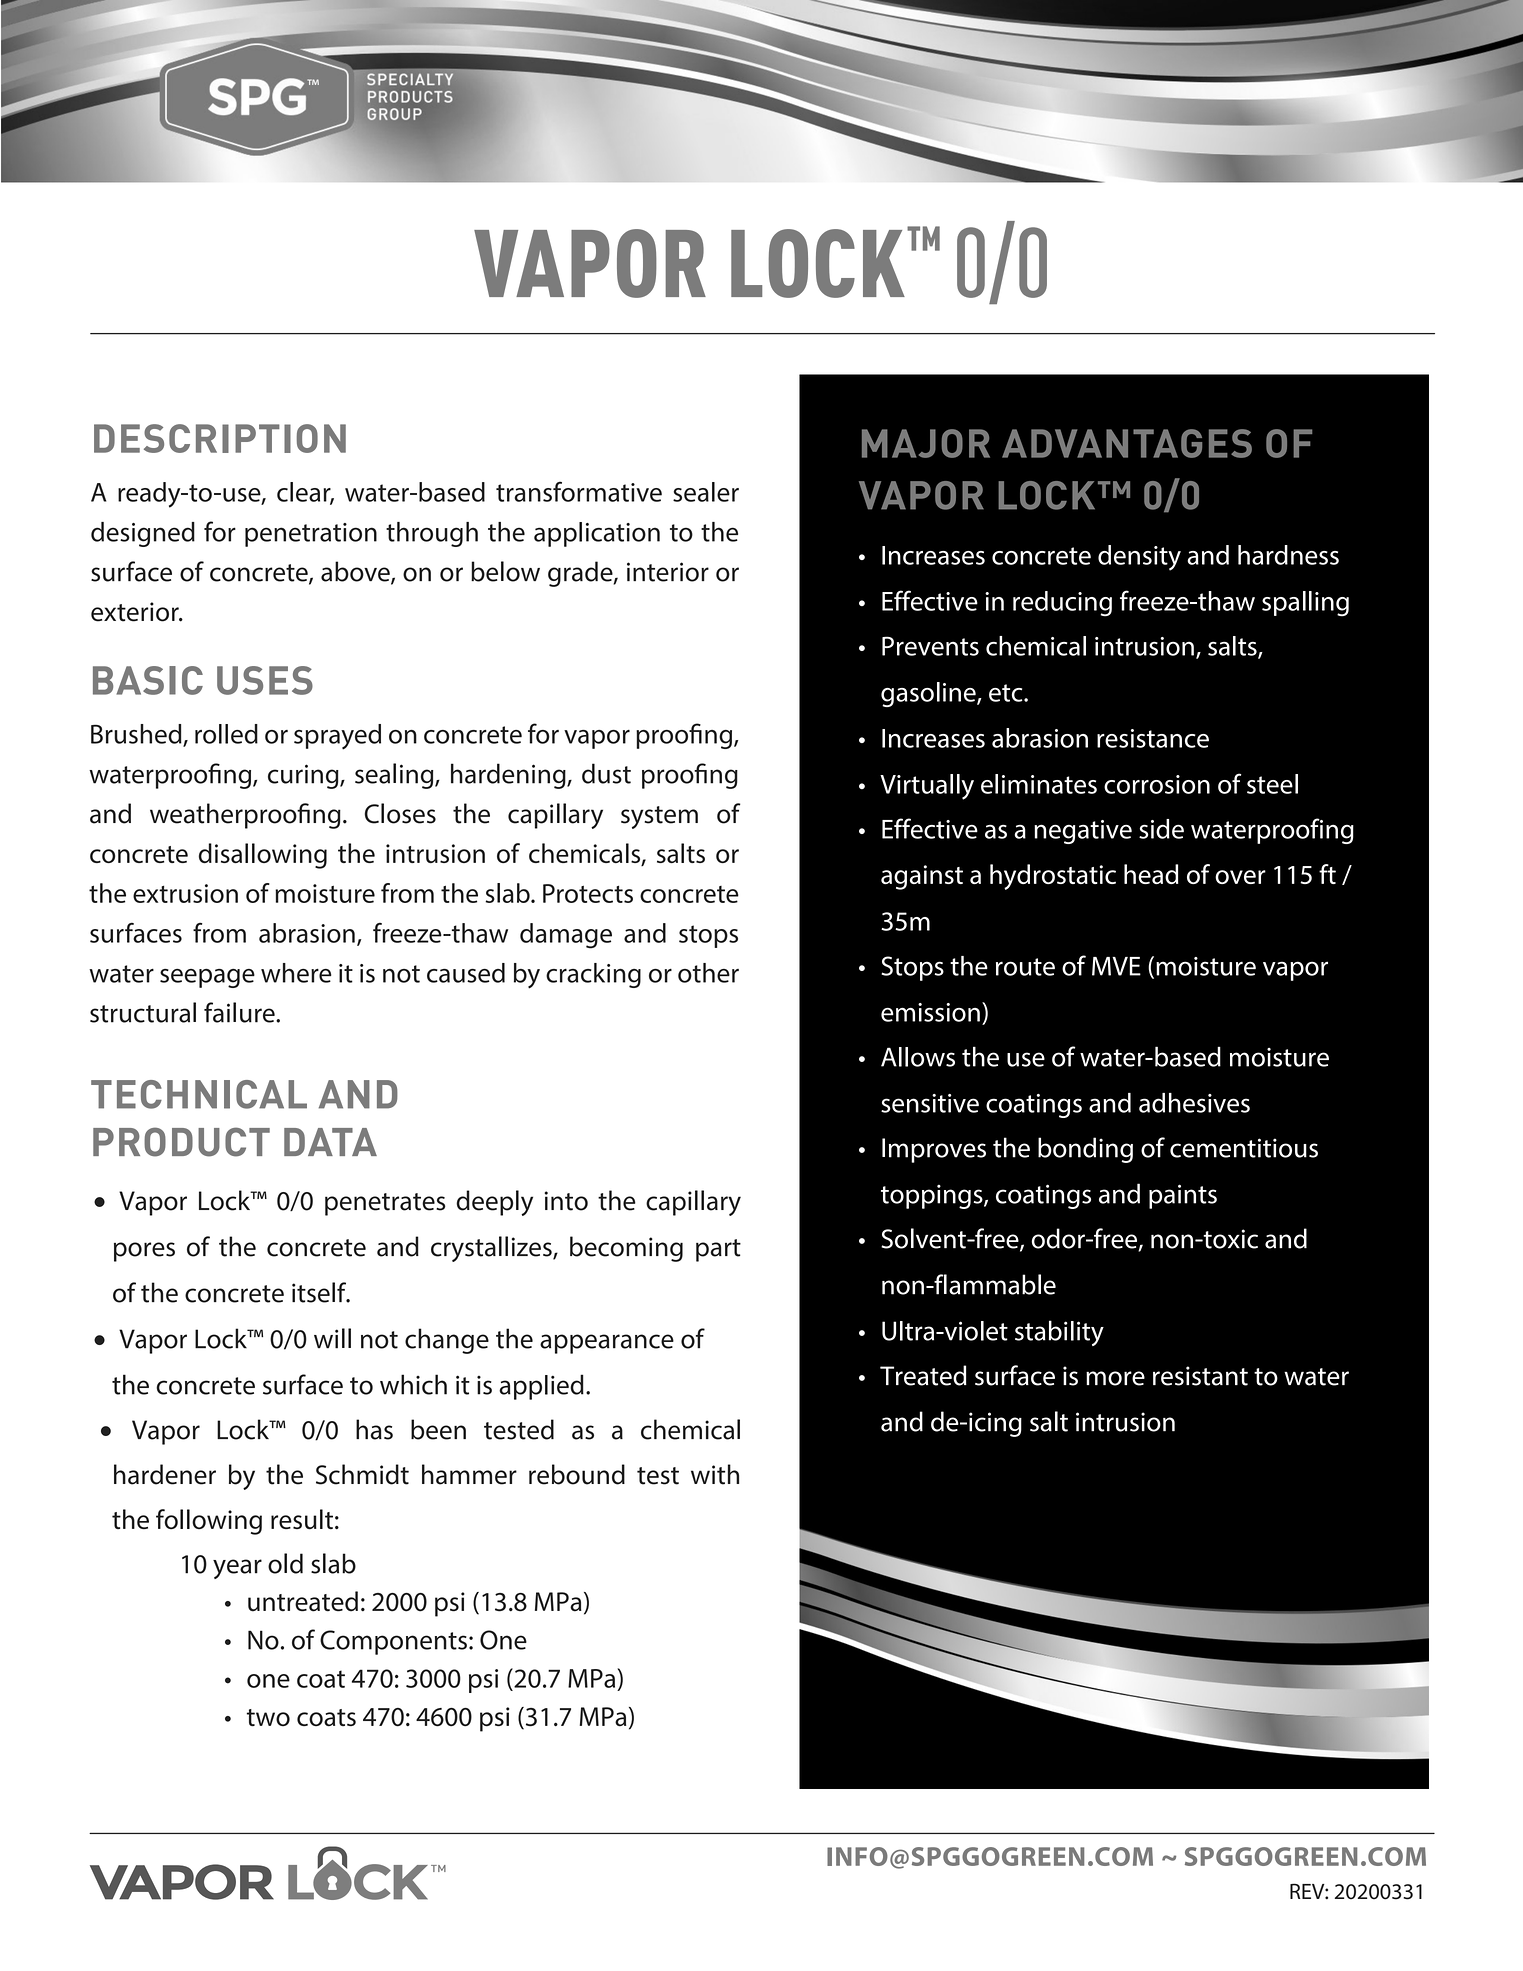 The image size is (1523, 1971). What do you see at coordinates (393, 1642) in the page?
I see `Components` at bounding box center [393, 1642].
